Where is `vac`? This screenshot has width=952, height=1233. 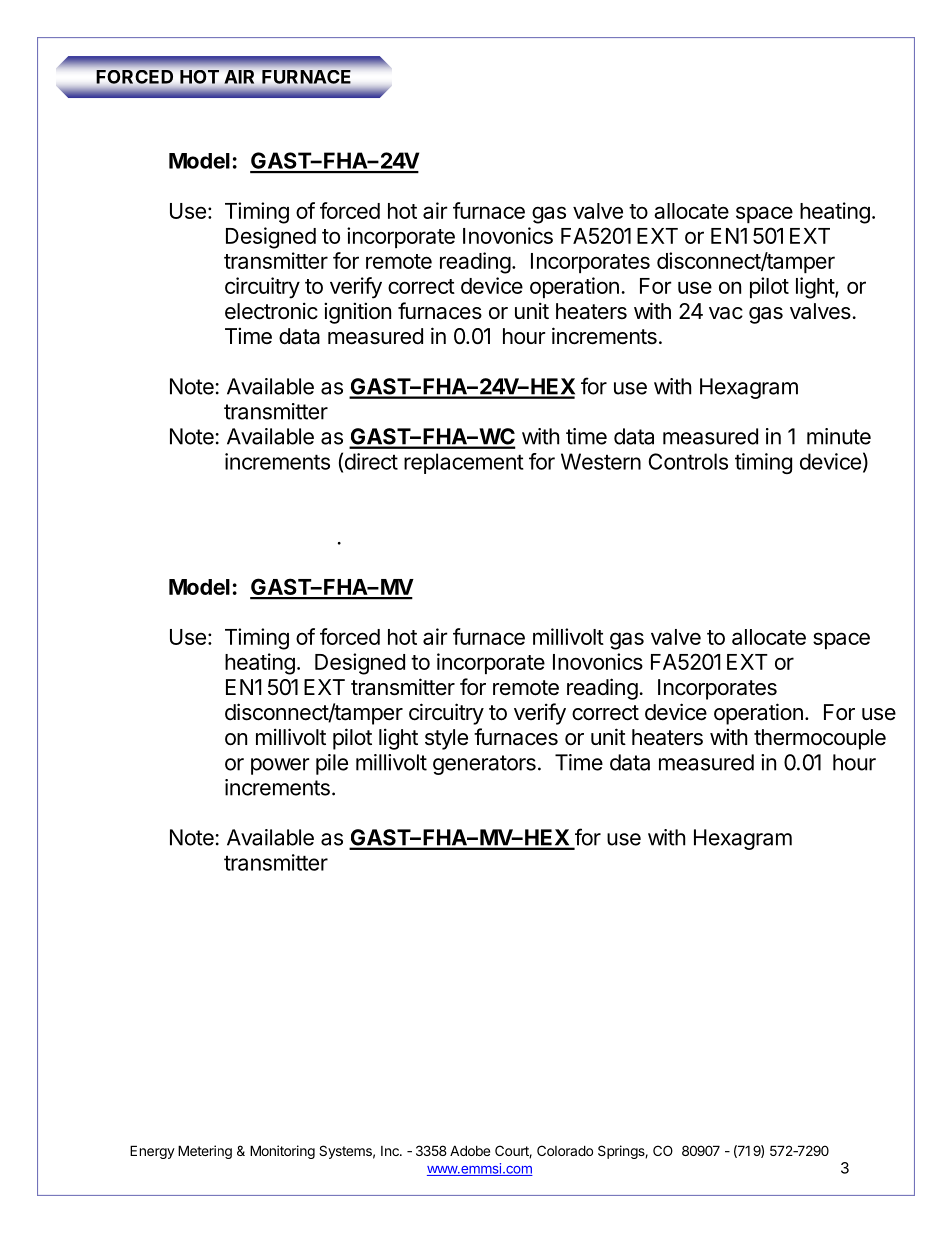 vac is located at coordinates (726, 313).
